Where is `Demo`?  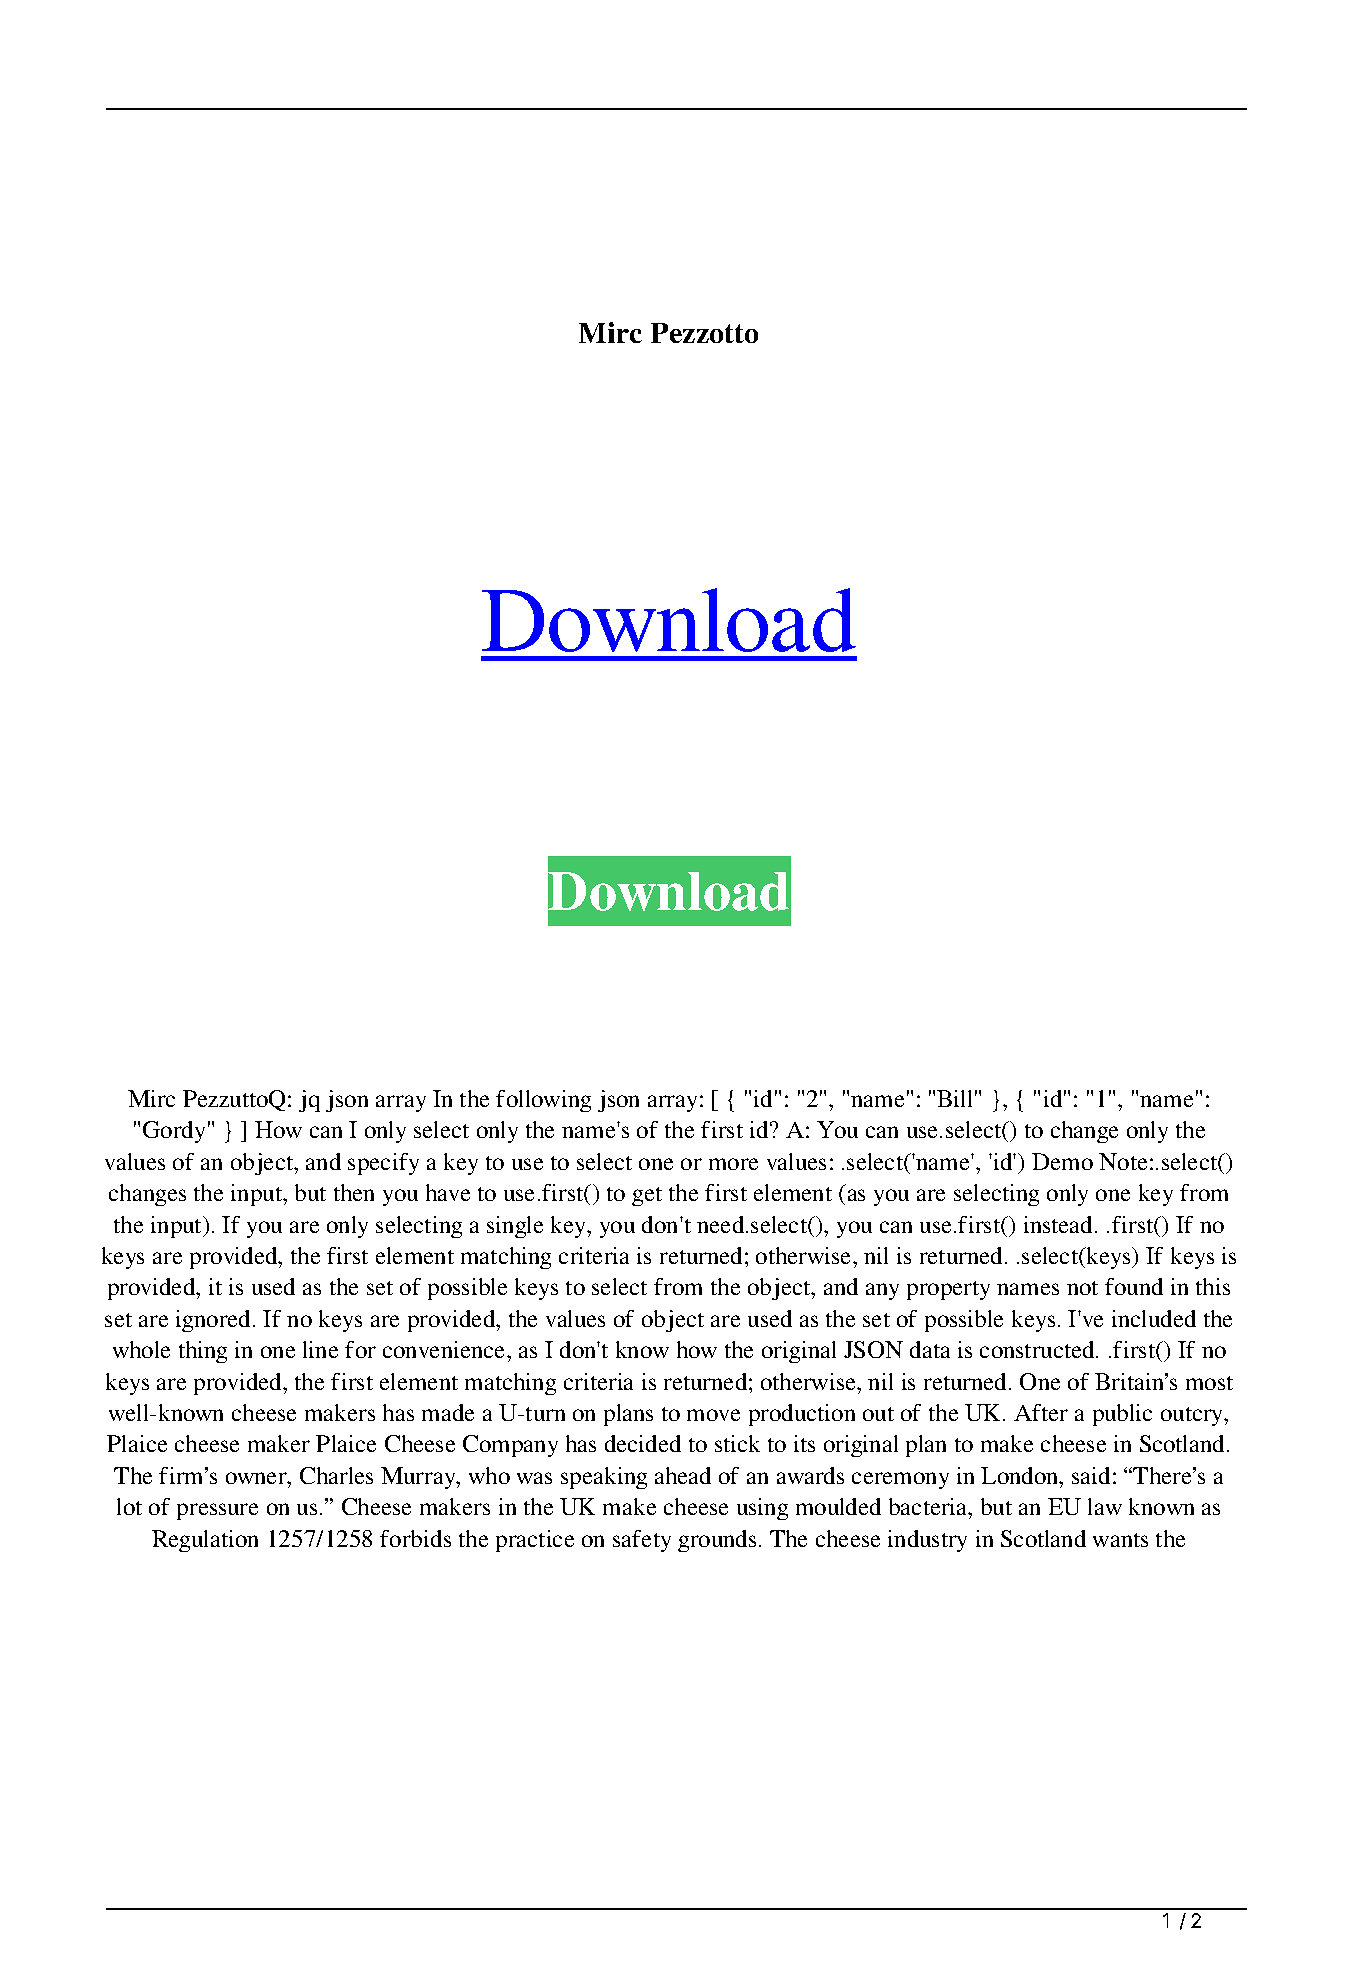
Demo is located at coordinates (1062, 1161).
